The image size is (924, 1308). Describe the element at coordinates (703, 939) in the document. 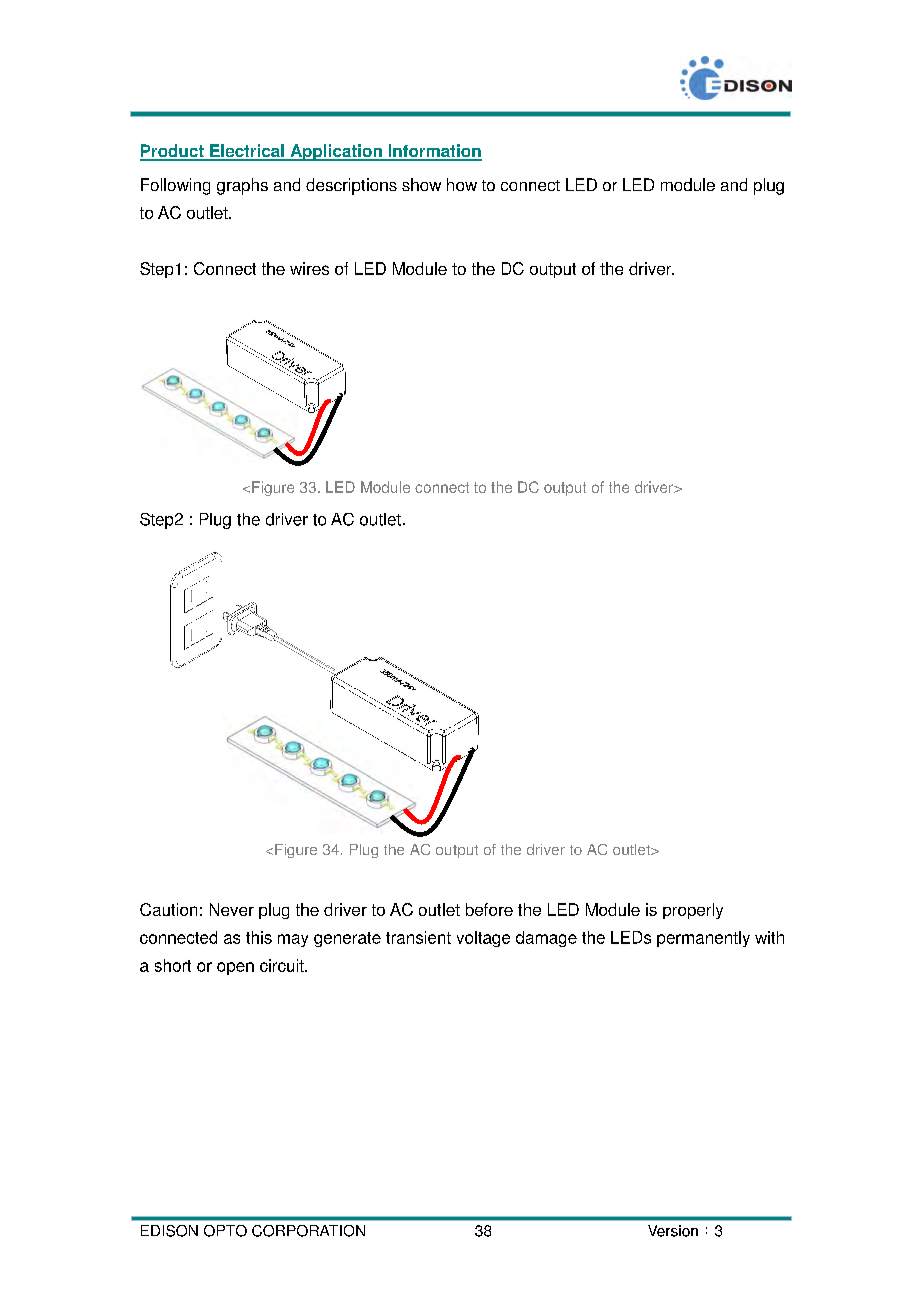

I see `permanently` at that location.
